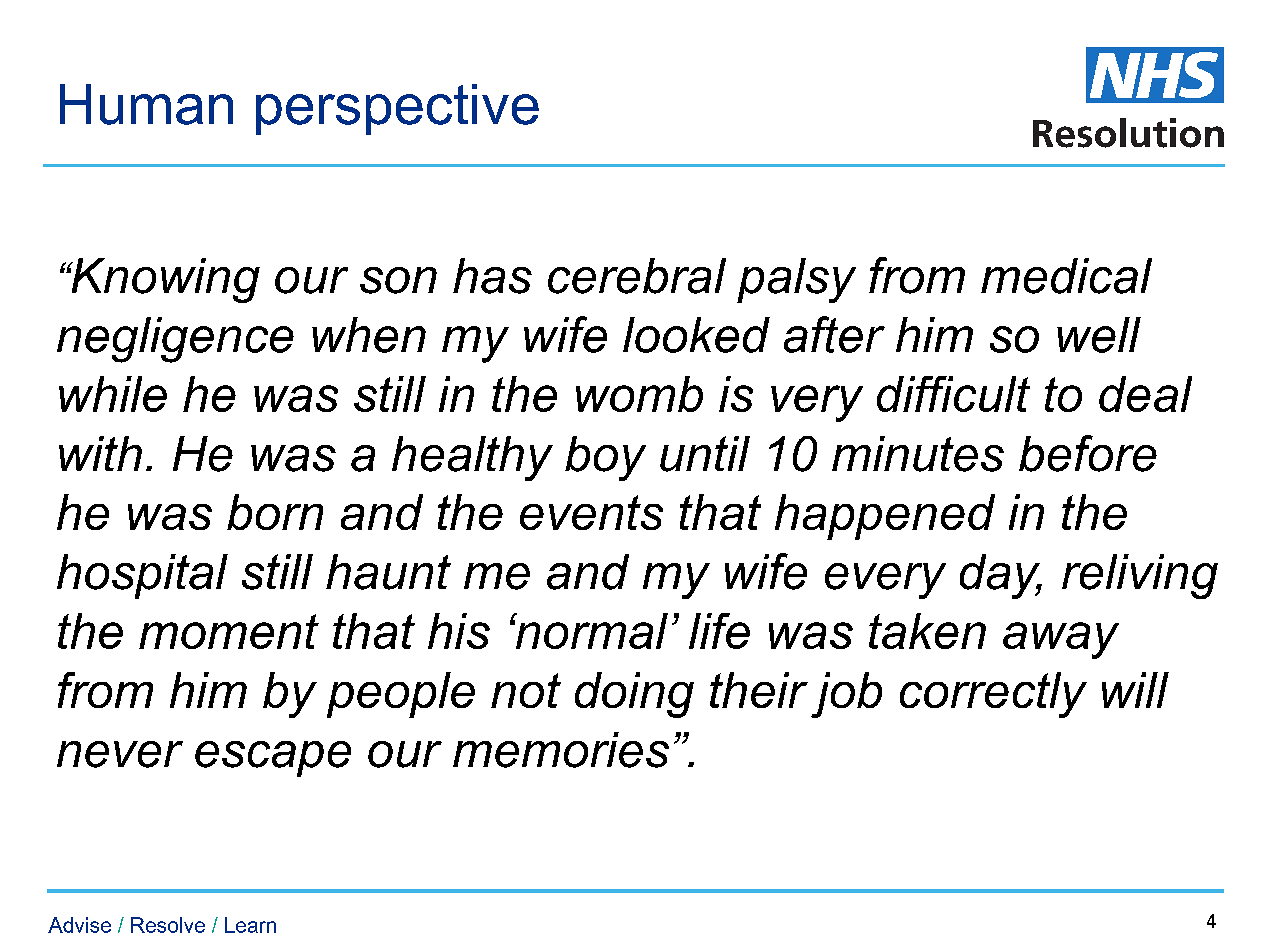 This screenshot has height=952, width=1270. What do you see at coordinates (1066, 276) in the screenshot?
I see `medical` at bounding box center [1066, 276].
